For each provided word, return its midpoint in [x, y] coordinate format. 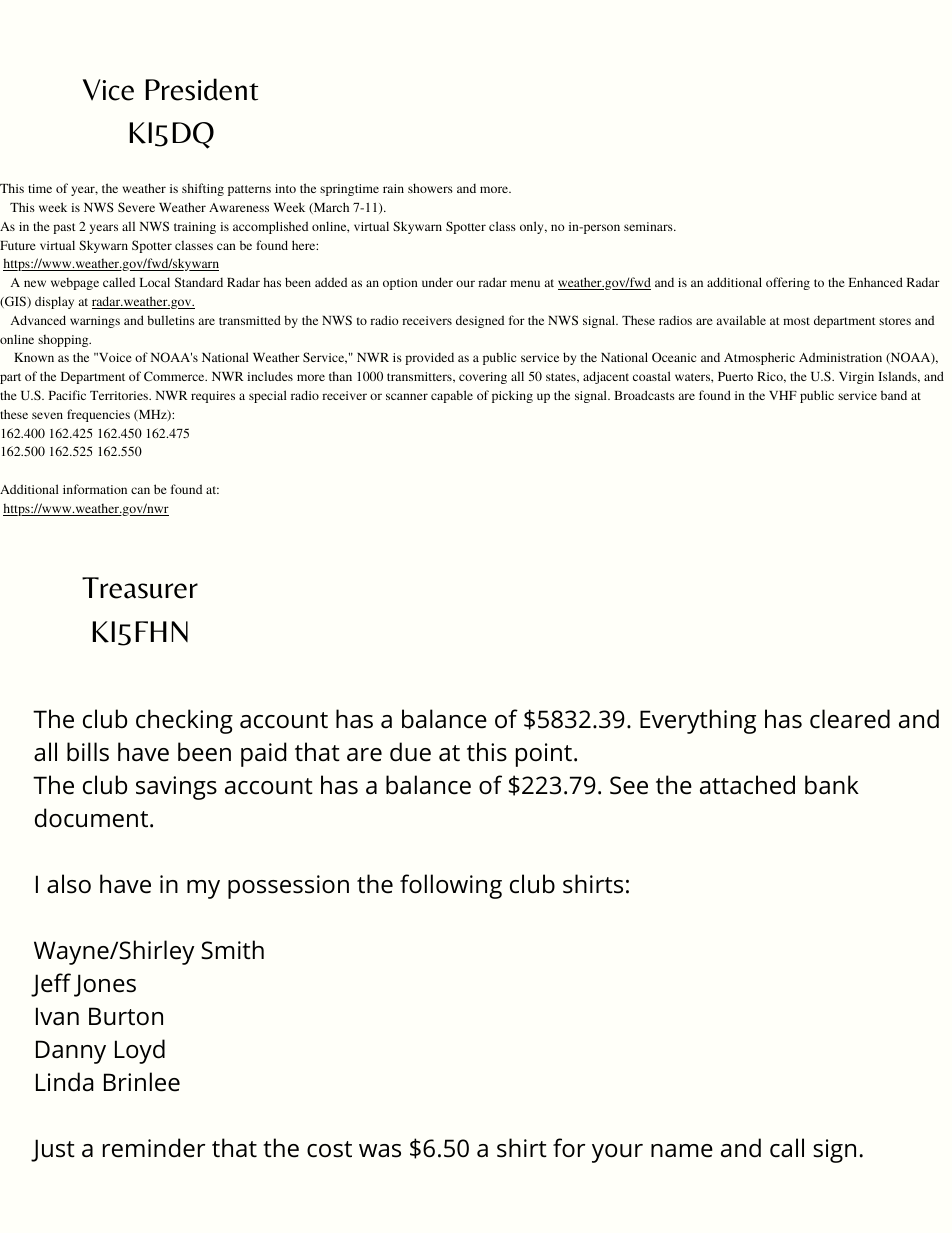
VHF [783, 395]
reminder [154, 1148]
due [410, 752]
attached [747, 785]
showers [430, 188]
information [95, 489]
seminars [649, 226]
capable [452, 396]
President [202, 89]
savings [176, 788]
